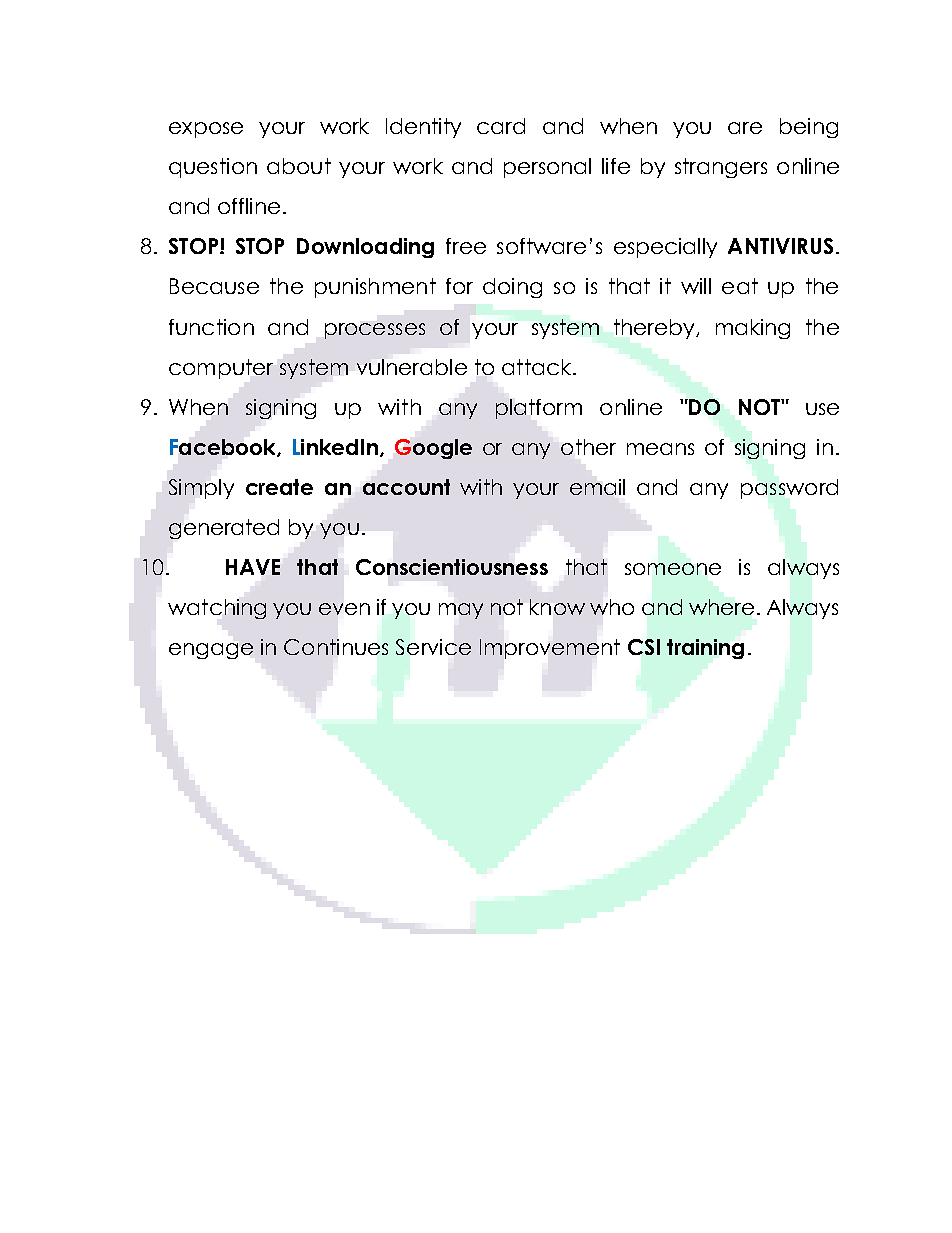 Image resolution: width=952 pixels, height=1233 pixels. I want to click on Improvement, so click(550, 649).
